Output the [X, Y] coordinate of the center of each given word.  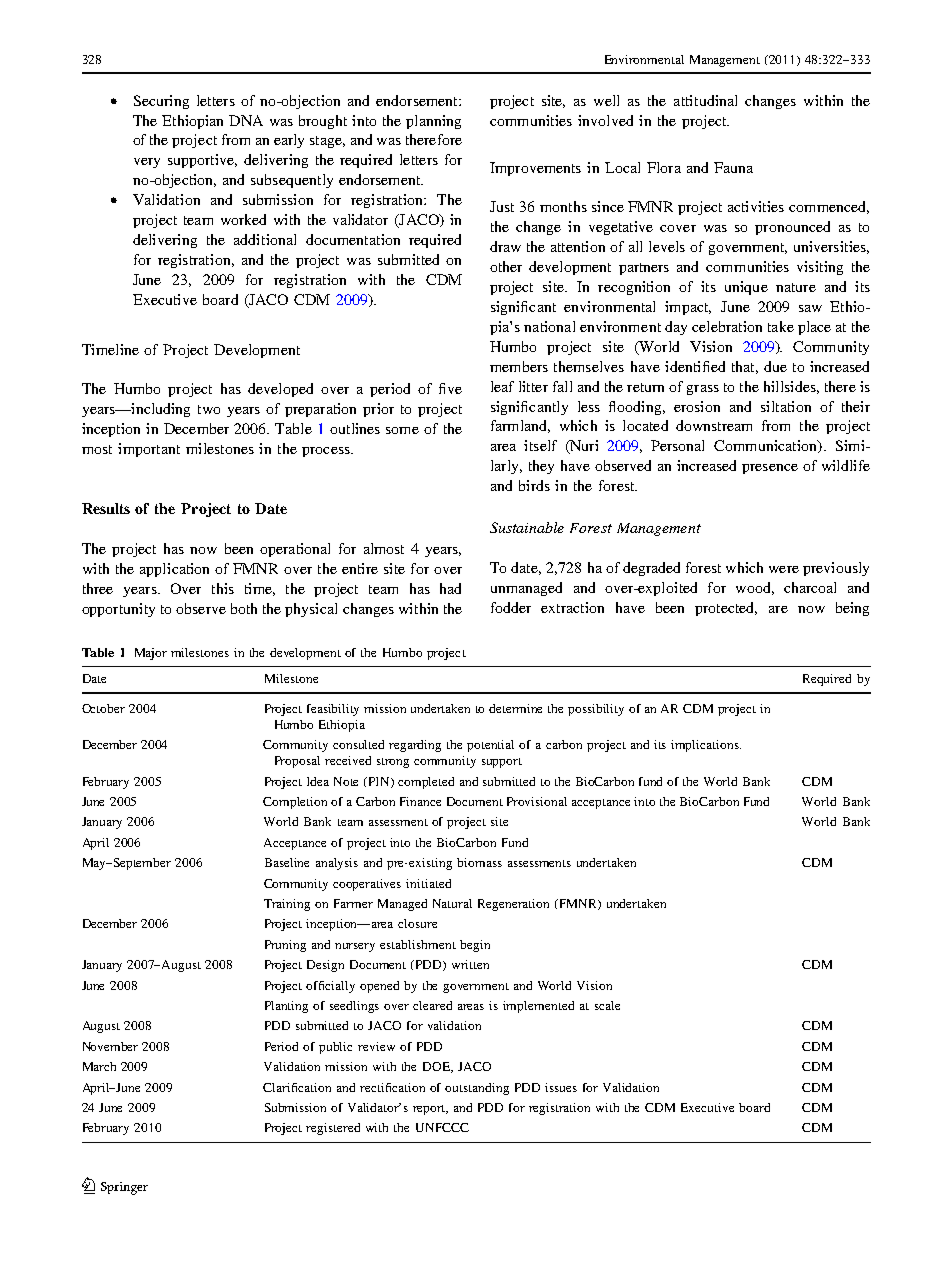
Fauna [733, 167]
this [223, 588]
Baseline [287, 862]
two [209, 409]
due [775, 366]
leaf [502, 386]
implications [706, 746]
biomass [479, 862]
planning [433, 122]
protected [726, 609]
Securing [161, 102]
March [99, 1066]
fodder [511, 607]
